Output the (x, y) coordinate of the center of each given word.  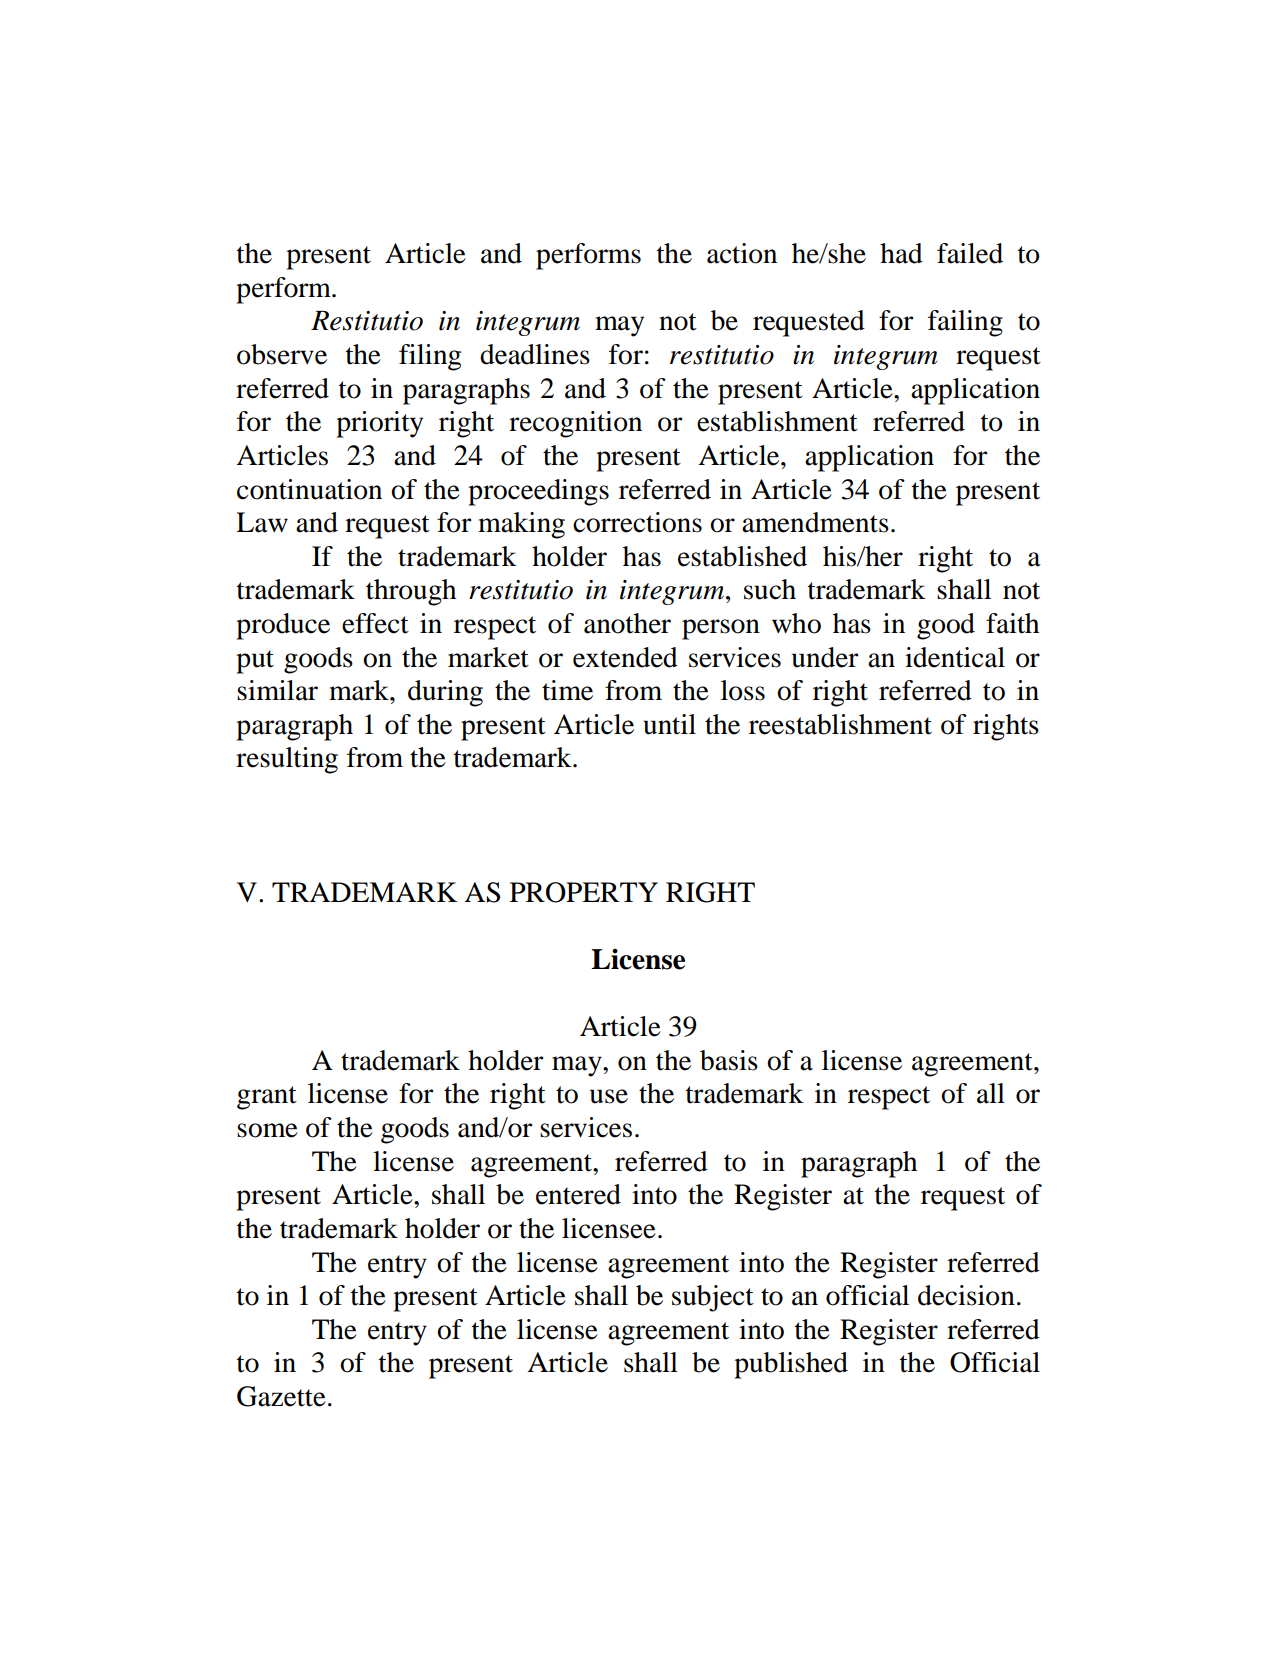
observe (282, 354)
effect (375, 623)
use (609, 1096)
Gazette (281, 1396)
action (742, 253)
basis (729, 1060)
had (901, 253)
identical (955, 657)
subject (713, 1298)
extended (625, 657)
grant (267, 1098)
